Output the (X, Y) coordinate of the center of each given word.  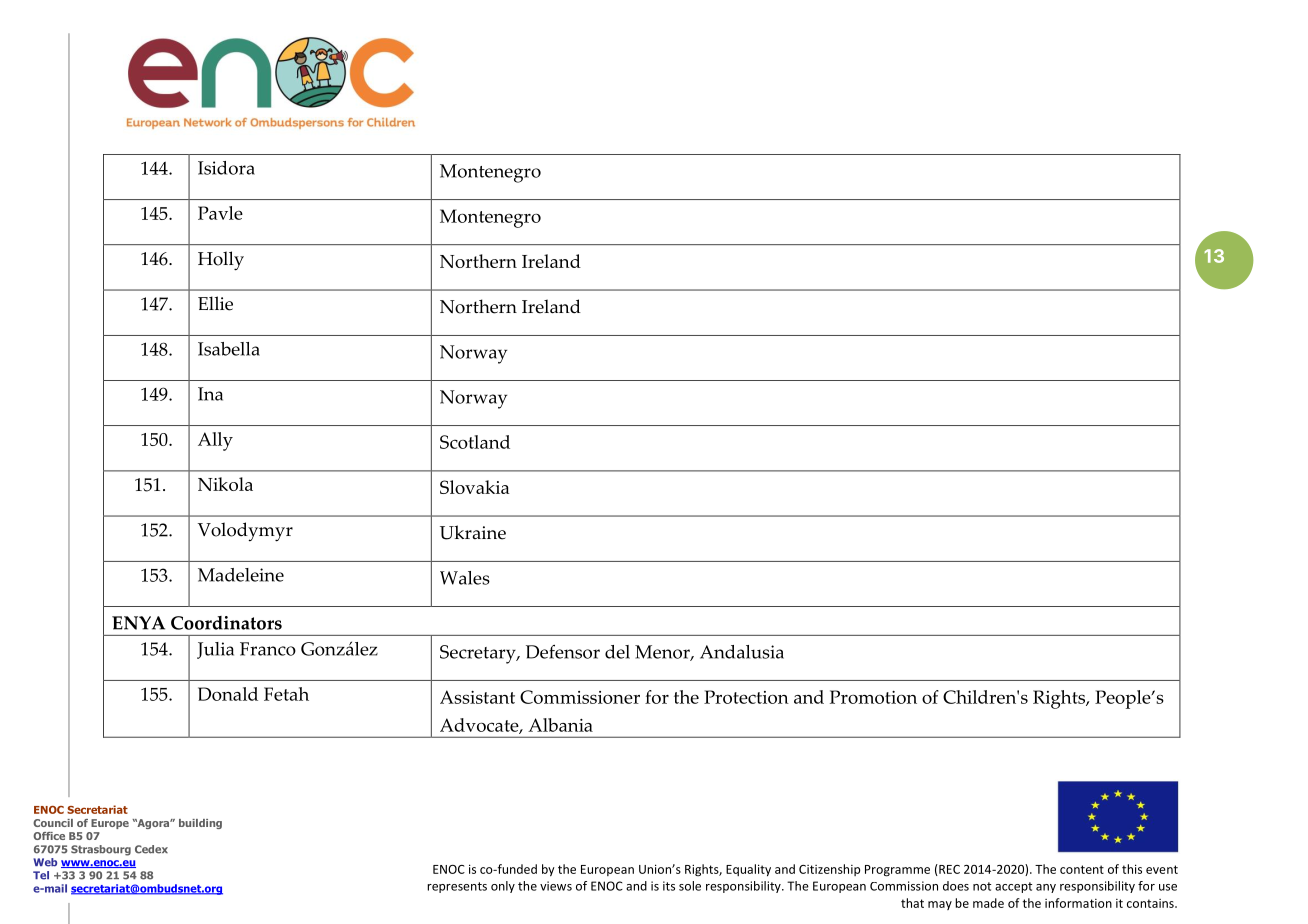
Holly (221, 261)
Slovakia (474, 487)
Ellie (215, 303)
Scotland (475, 442)
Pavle (220, 213)
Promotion (873, 697)
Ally (215, 441)
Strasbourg (101, 850)
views (556, 886)
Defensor (563, 652)
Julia (215, 650)
